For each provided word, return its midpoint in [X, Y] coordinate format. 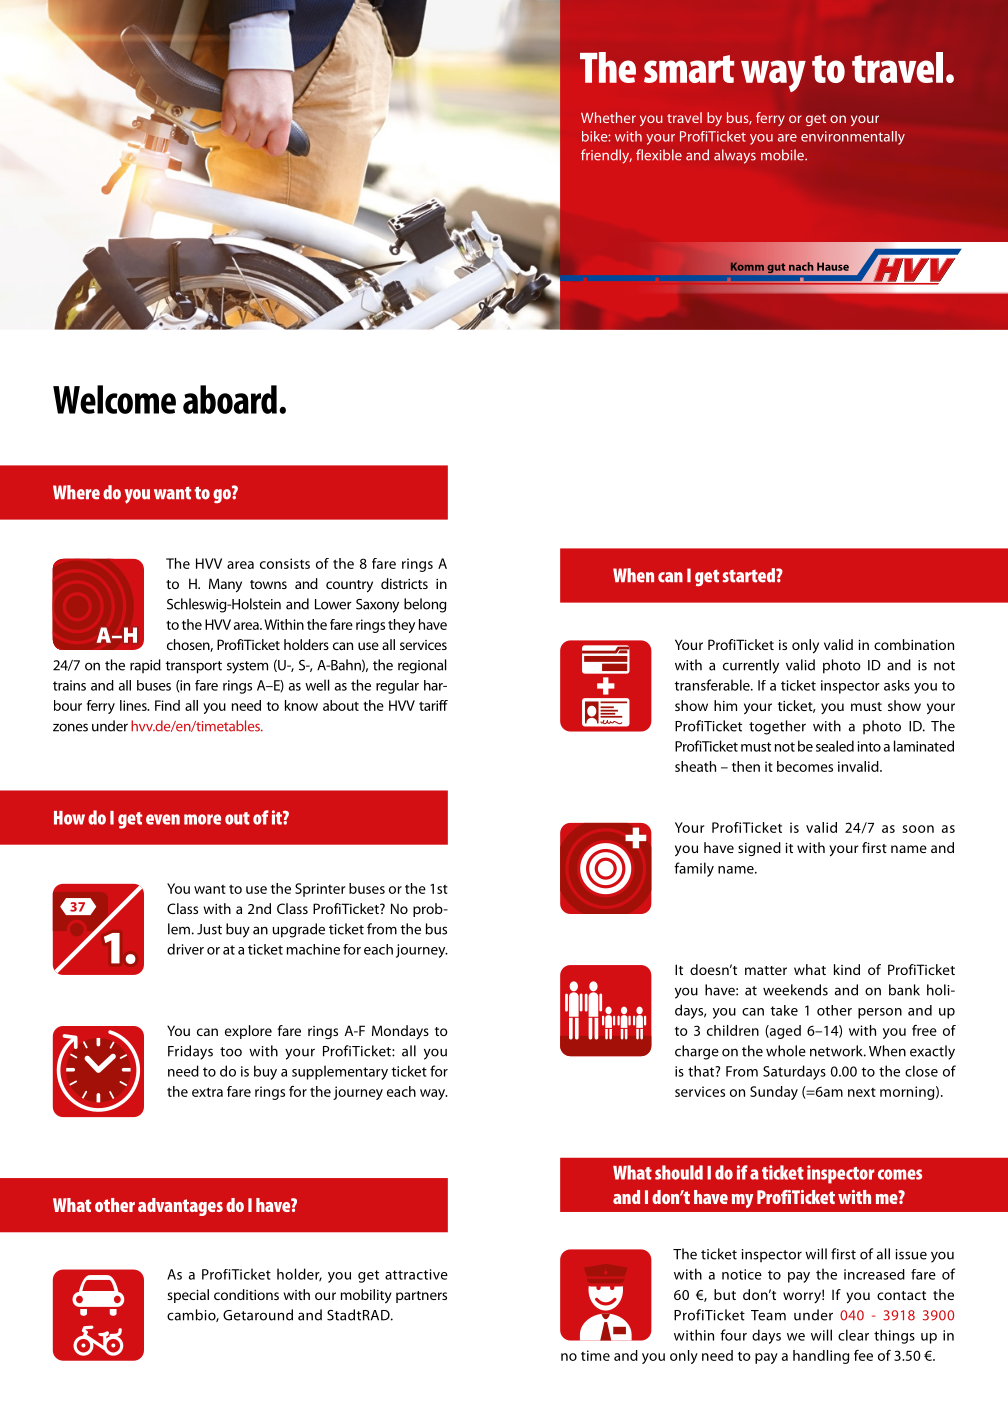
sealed [835, 746]
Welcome [114, 399]
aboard [230, 399]
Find [167, 705]
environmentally [853, 138]
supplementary [340, 1072]
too [231, 1052]
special [188, 1296]
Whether [608, 117]
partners [421, 1297]
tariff [433, 705]
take [784, 1010]
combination [914, 644]
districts [404, 583]
